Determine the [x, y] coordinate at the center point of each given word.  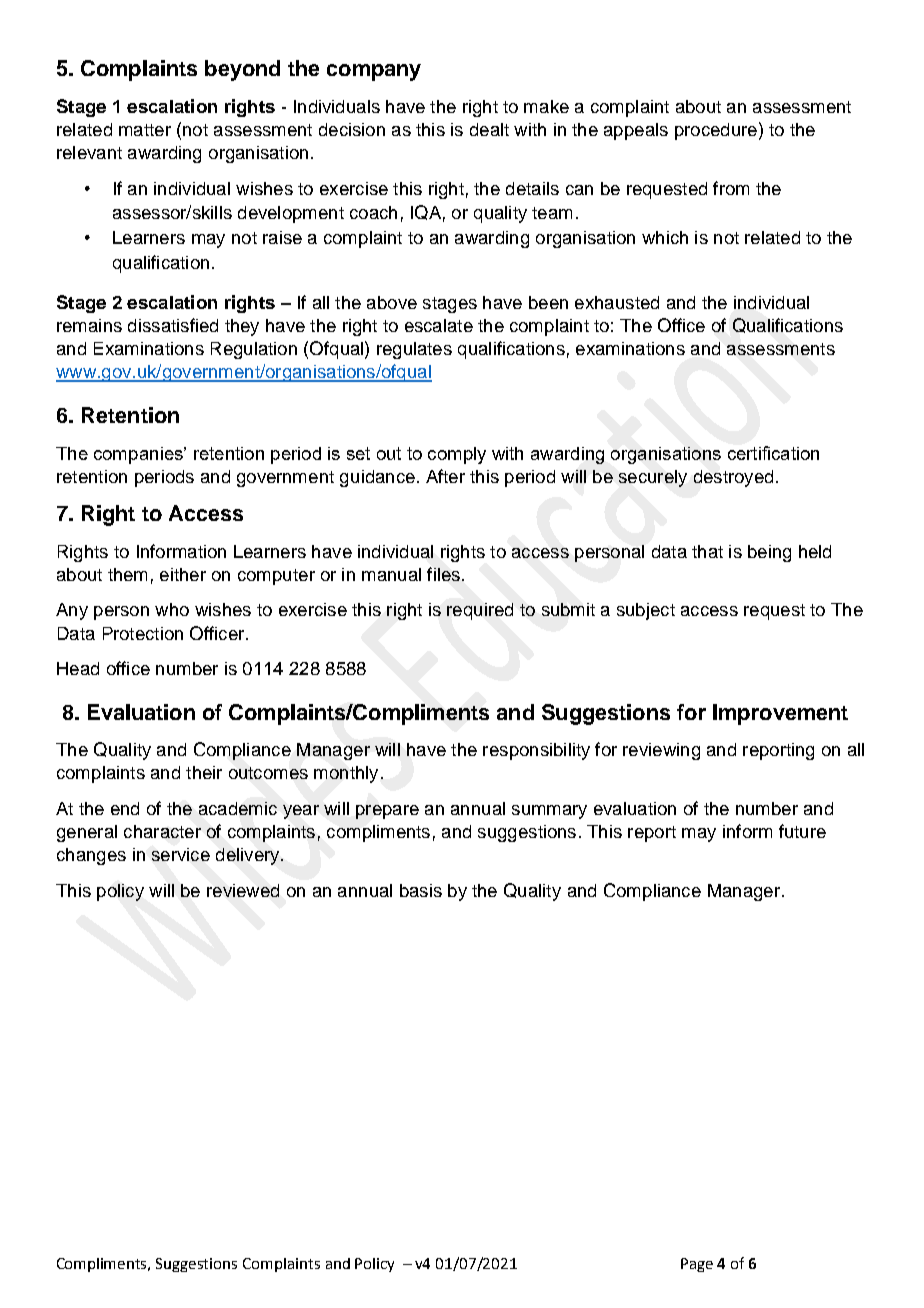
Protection [143, 633]
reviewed [243, 890]
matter [145, 130]
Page [697, 1265]
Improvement [780, 714]
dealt [489, 129]
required [480, 611]
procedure [716, 131]
